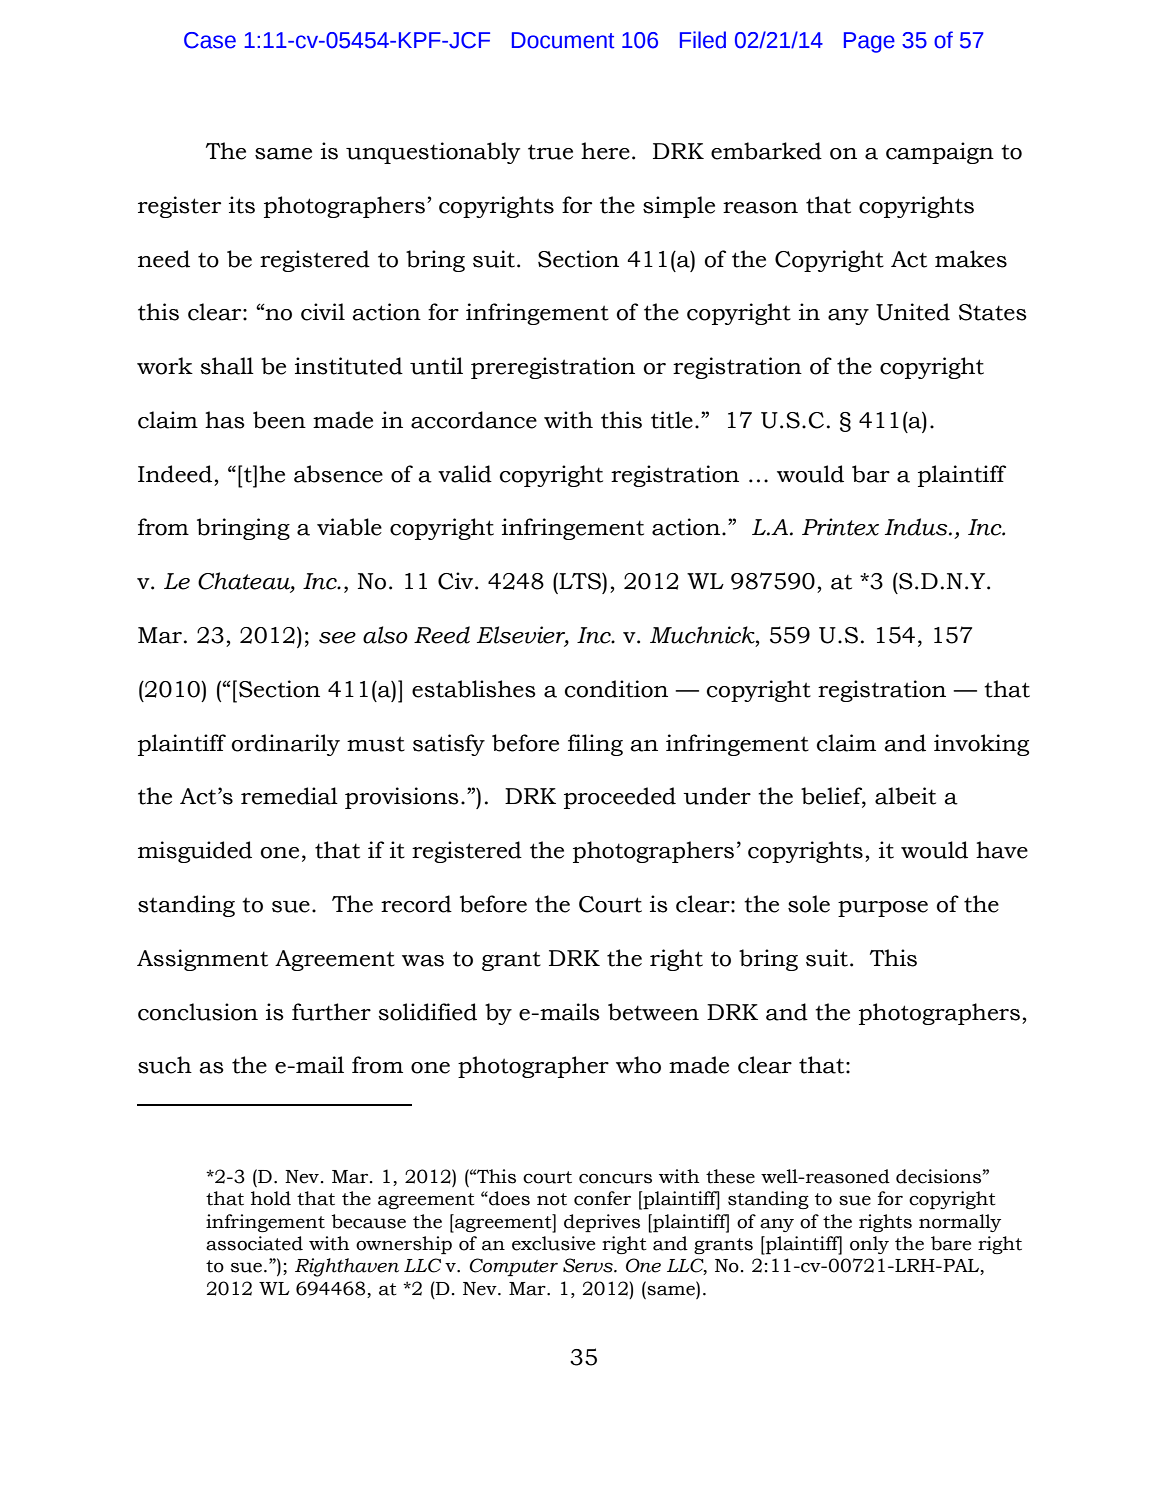 This screenshot has width=1168, height=1512. Describe the element at coordinates (227, 366) in the screenshot. I see `shall` at that location.
